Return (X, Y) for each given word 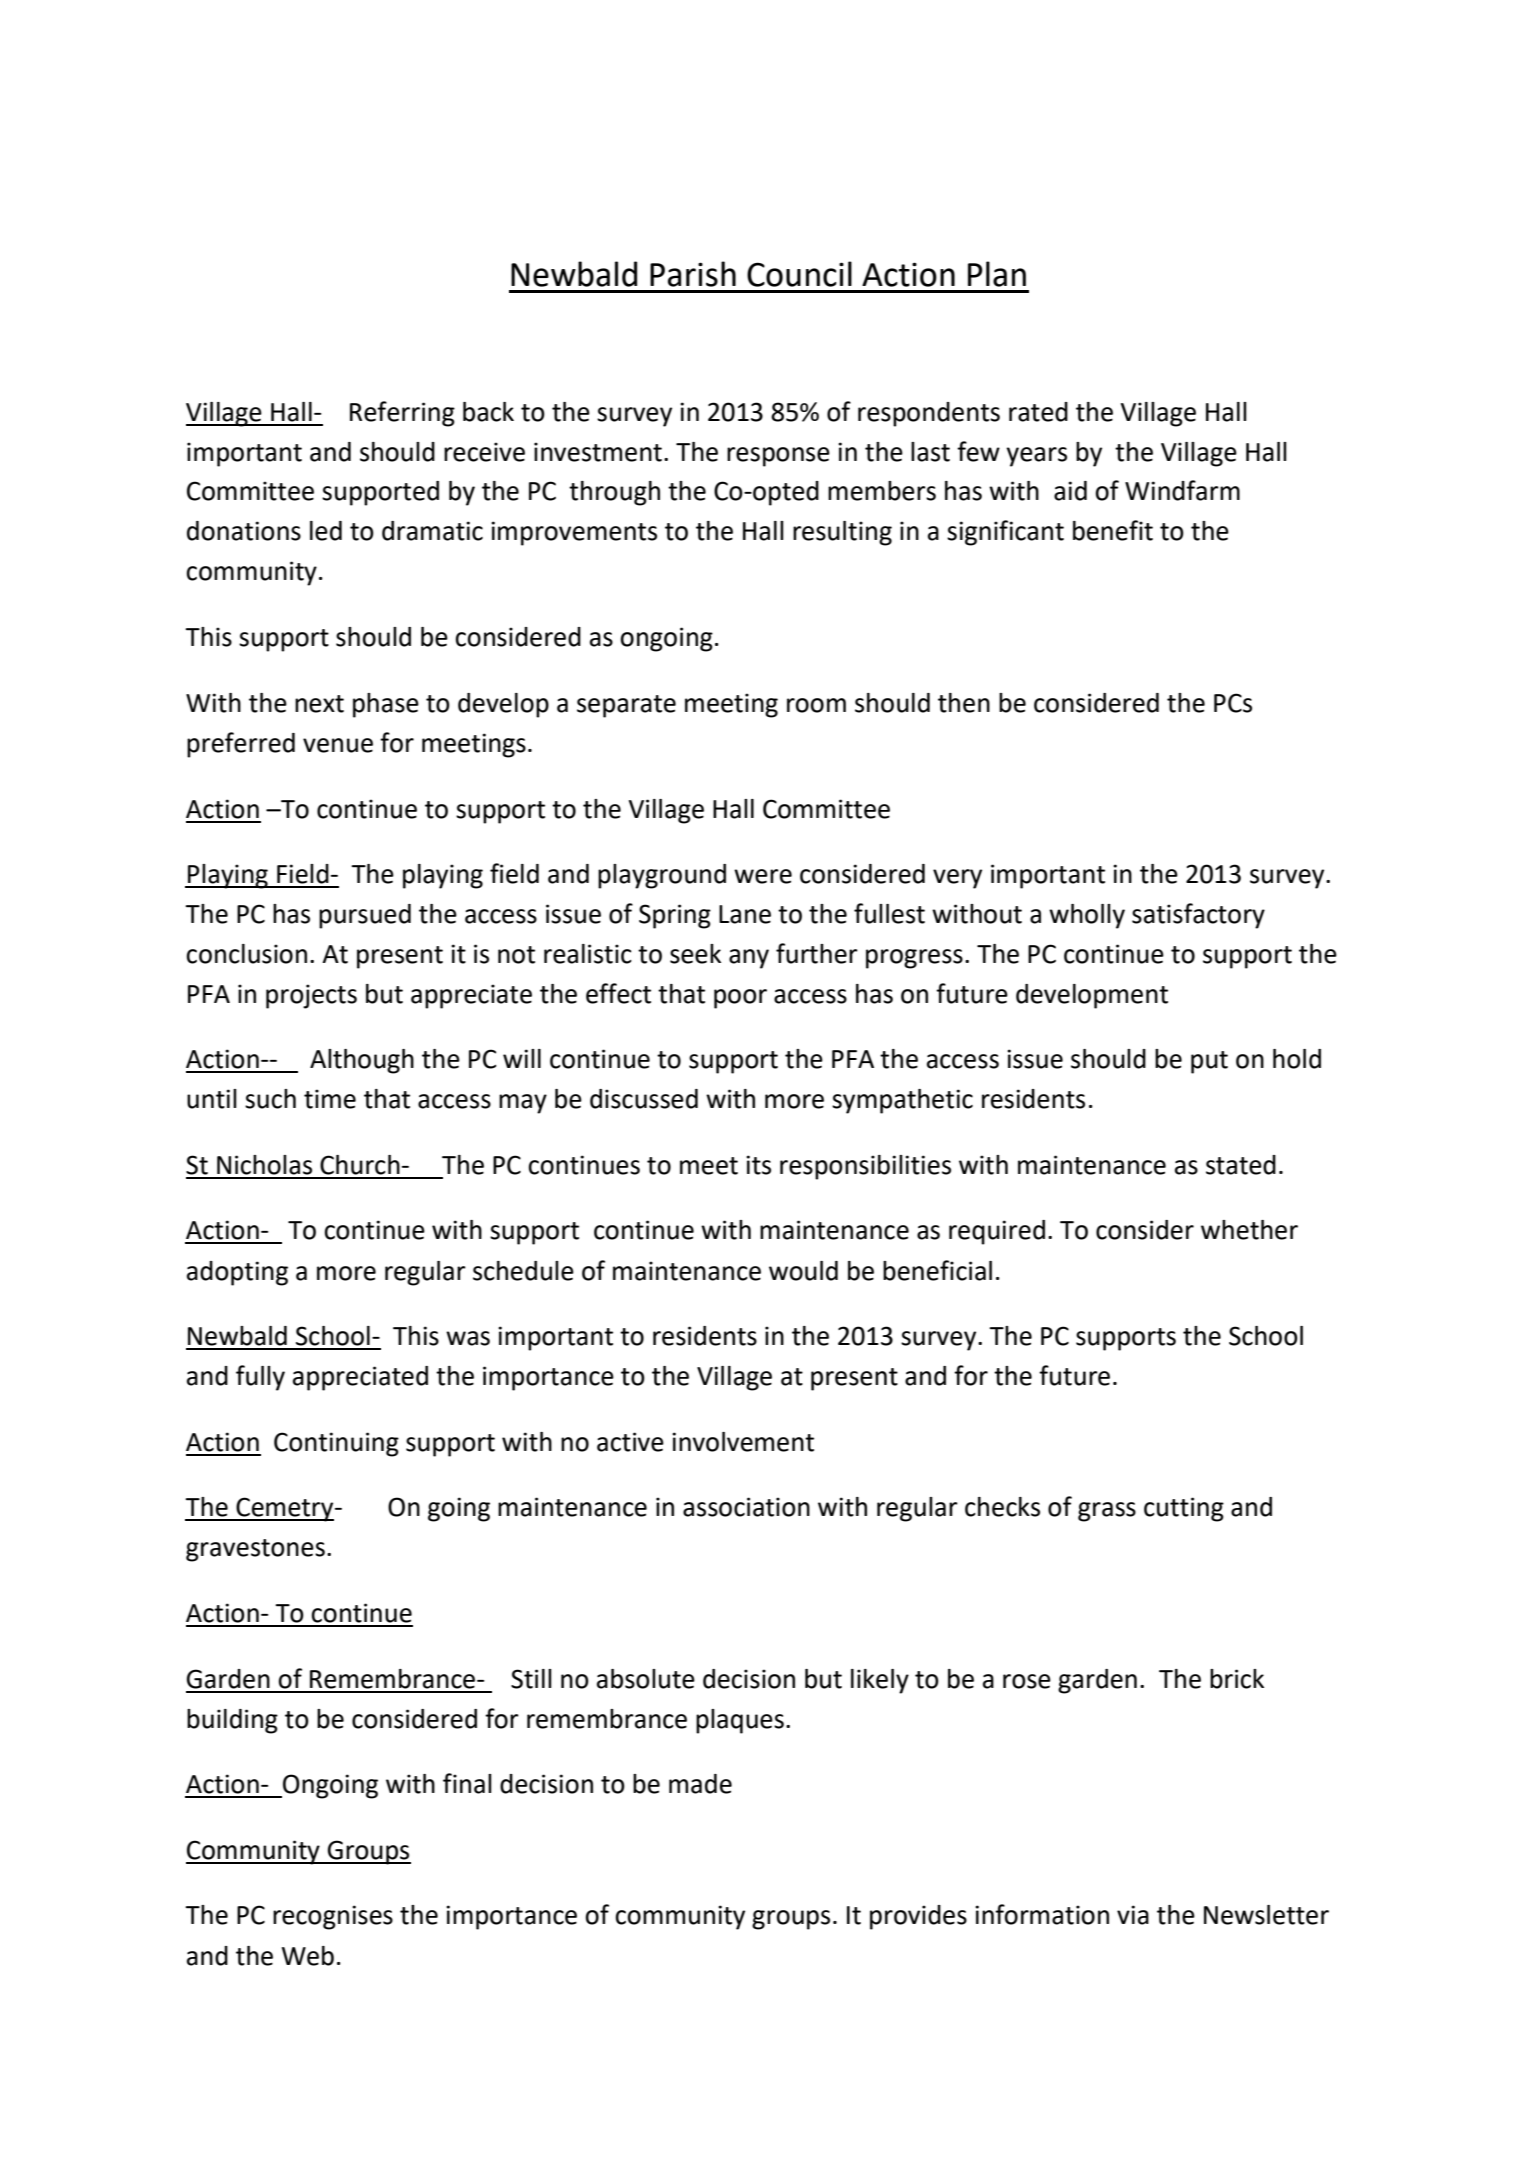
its (758, 1165)
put (1209, 1062)
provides (918, 1917)
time (330, 1099)
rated (1038, 412)
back (488, 412)
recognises (333, 1917)
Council (799, 274)
